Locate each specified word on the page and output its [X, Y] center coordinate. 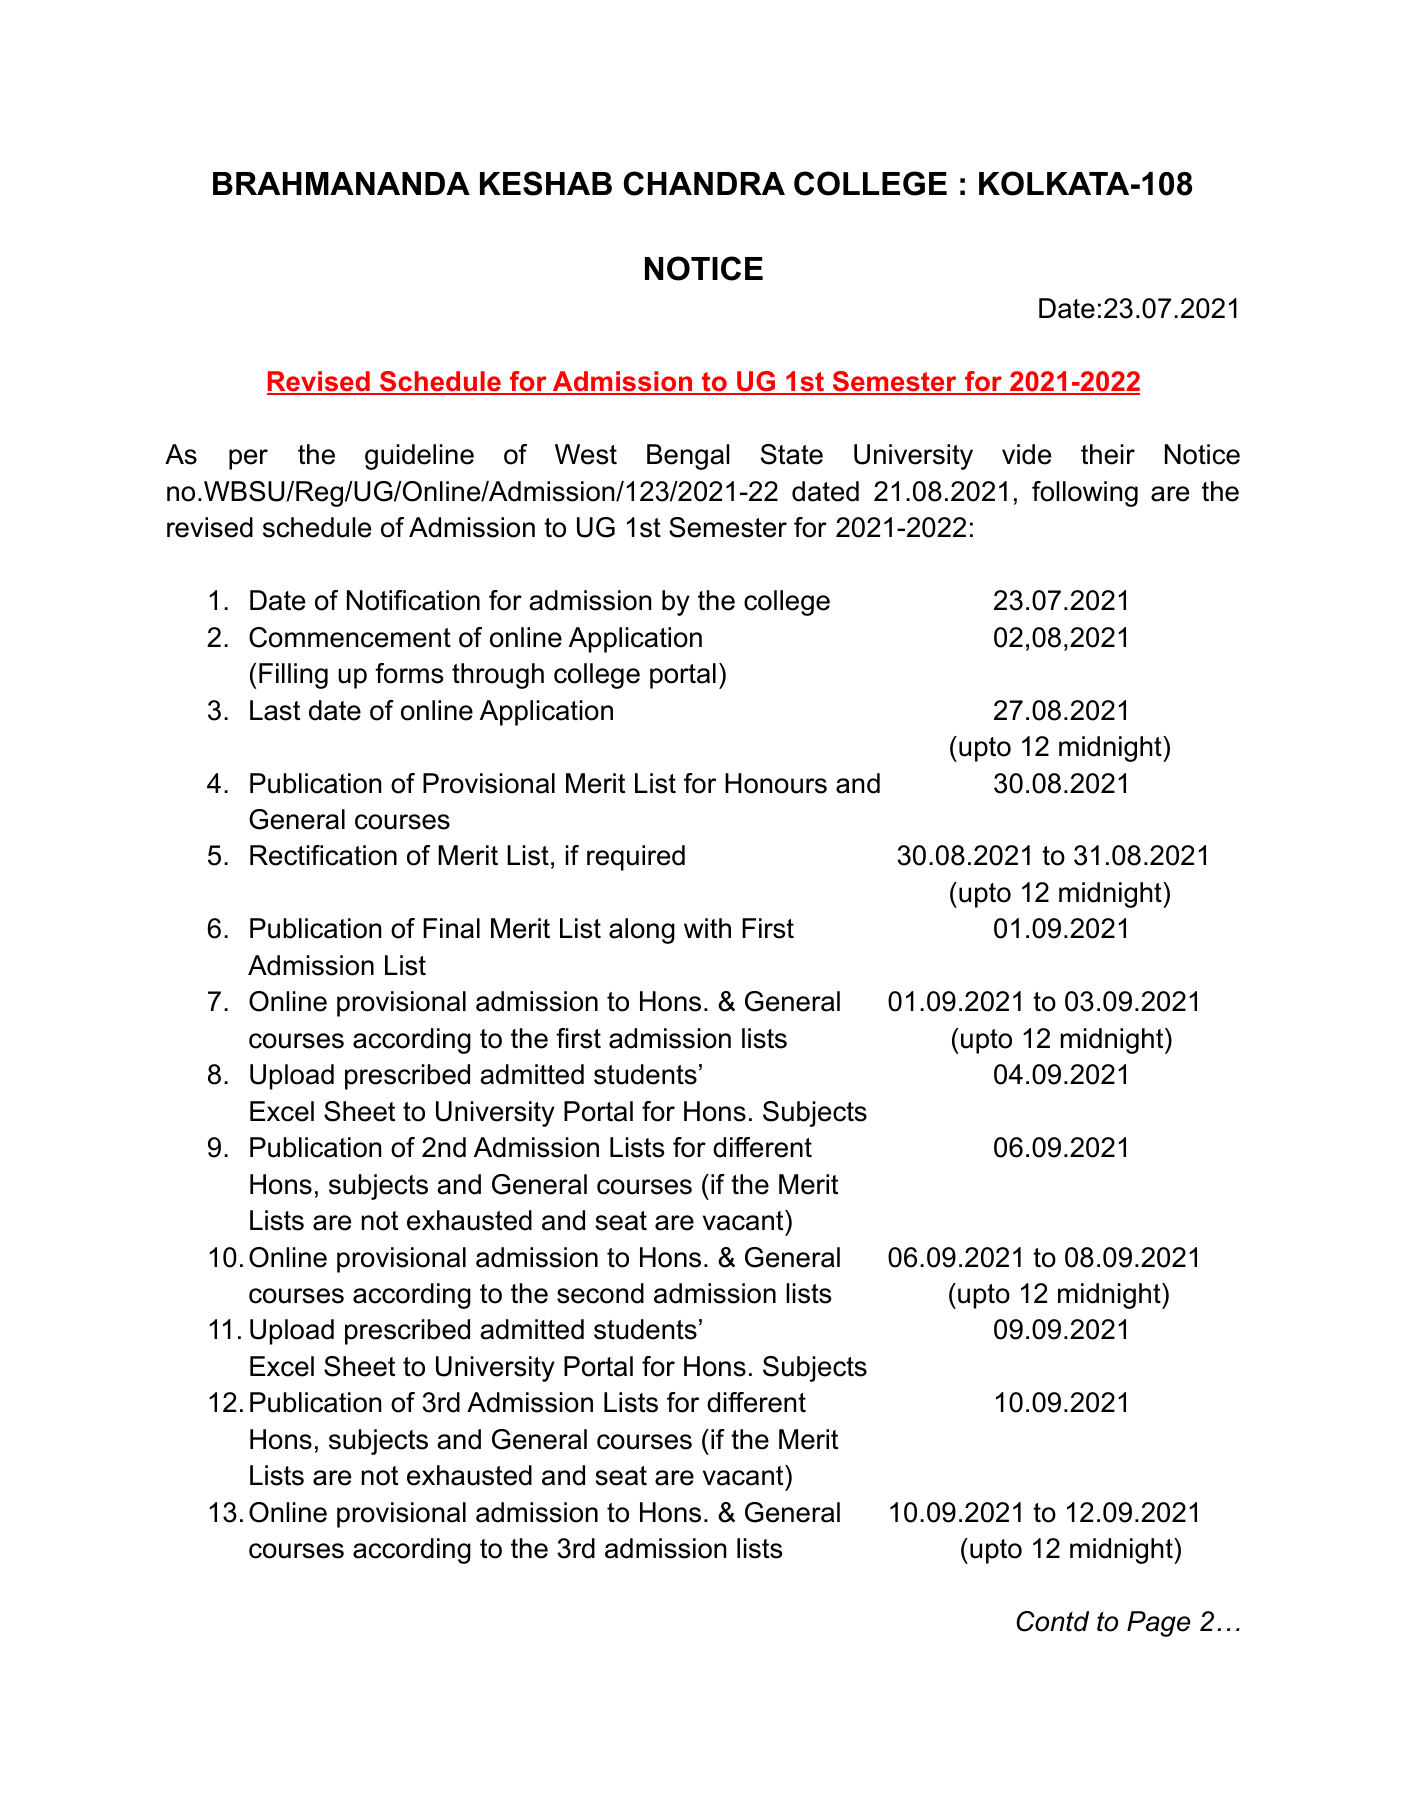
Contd [1052, 1621]
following [1085, 494]
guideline [419, 457]
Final [451, 928]
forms [409, 673]
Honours [776, 783]
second [600, 1293]
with [707, 928]
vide [1026, 454]
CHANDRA [704, 183]
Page [1158, 1624]
